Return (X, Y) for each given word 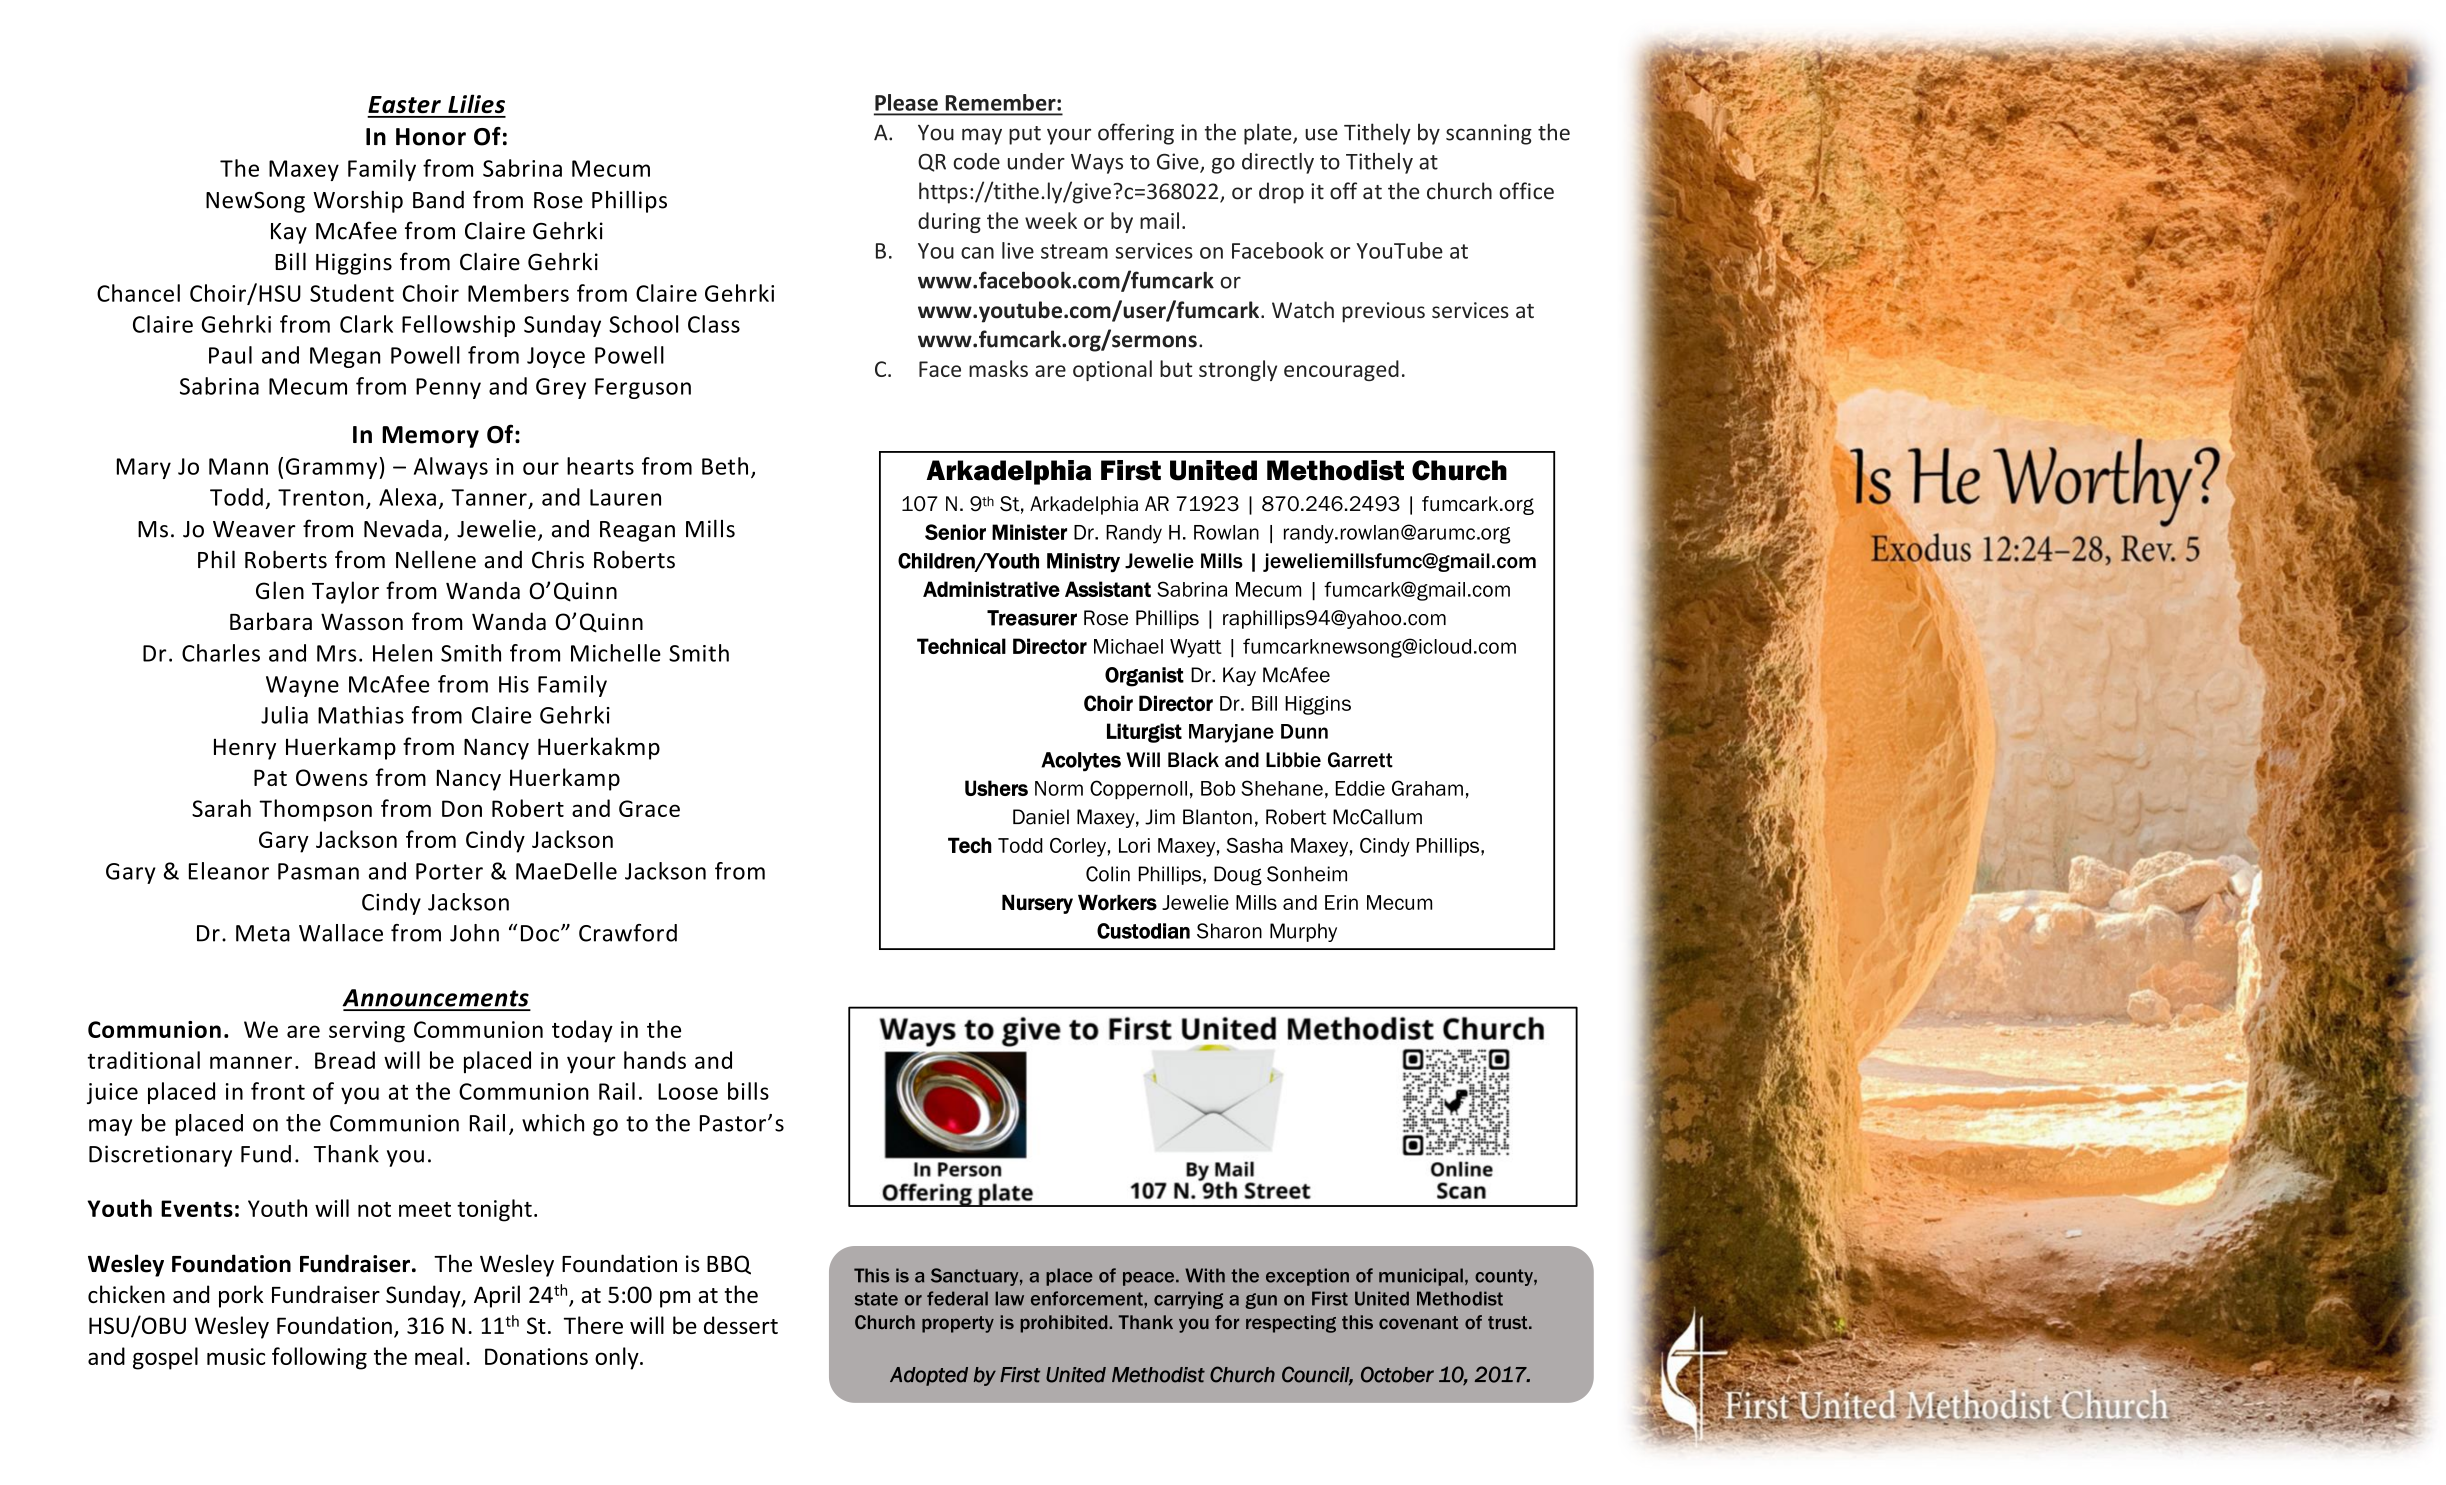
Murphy (1303, 932)
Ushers (996, 788)
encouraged (1341, 370)
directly (1278, 163)
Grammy (333, 468)
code (976, 161)
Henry (245, 749)
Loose (688, 1091)
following (319, 1358)
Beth (725, 466)
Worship (358, 202)
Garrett (1360, 760)
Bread (345, 1060)
